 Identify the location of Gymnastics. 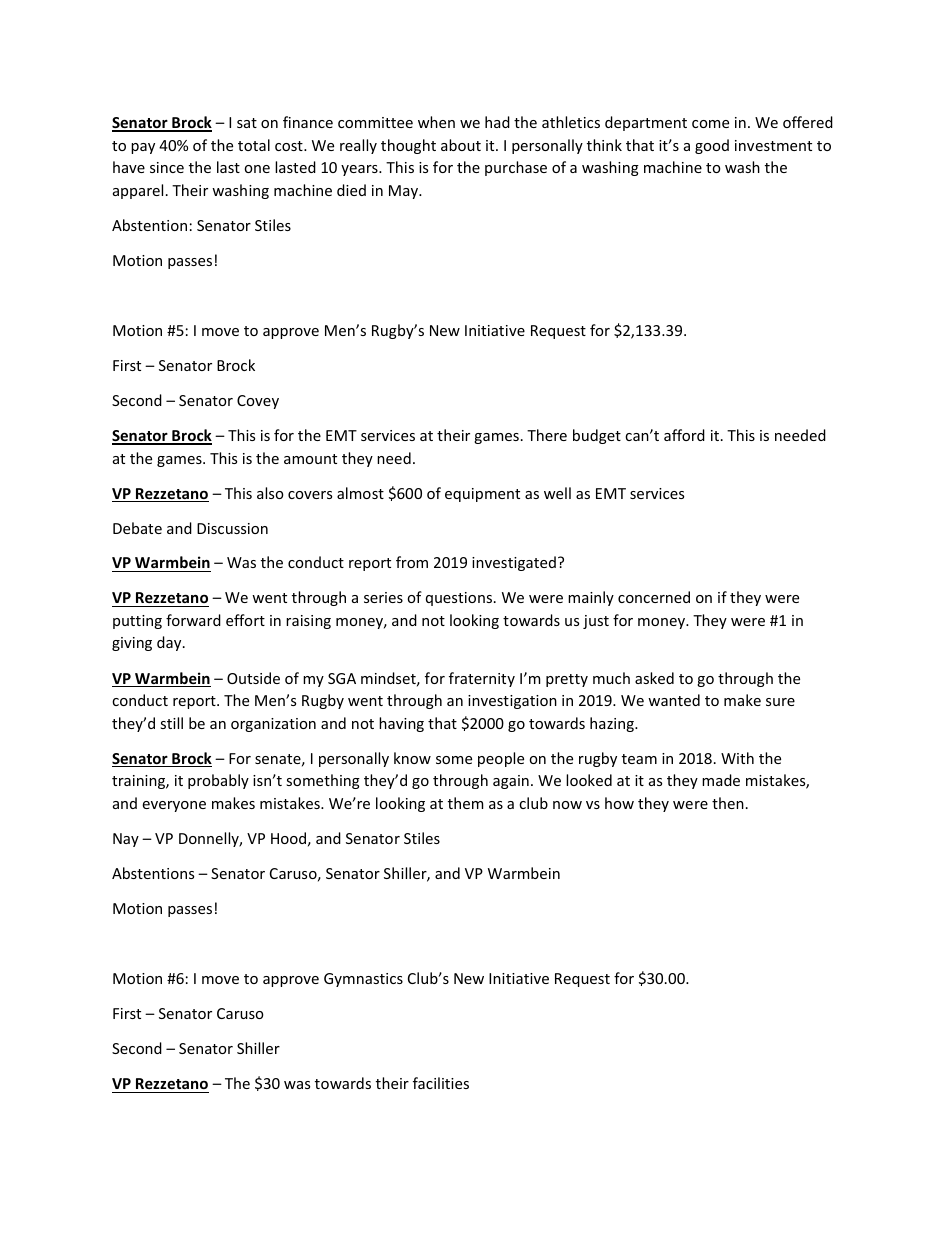
(363, 980).
